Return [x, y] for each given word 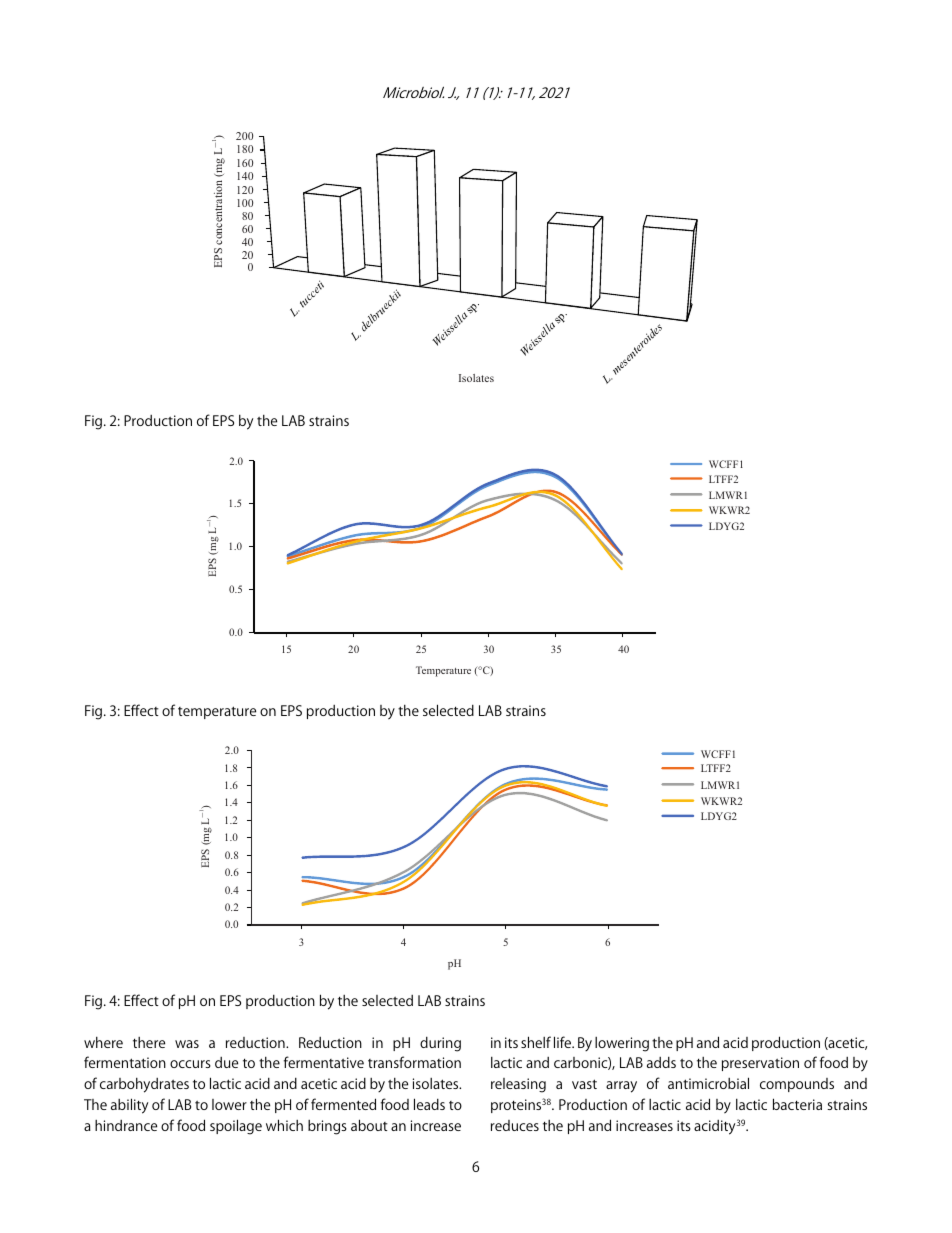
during [440, 1044]
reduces [515, 1125]
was [187, 1044]
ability [129, 1106]
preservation [760, 1064]
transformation [414, 1062]
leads [429, 1104]
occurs [190, 1064]
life [564, 1042]
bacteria [797, 1104]
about [369, 1125]
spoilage [236, 1127]
